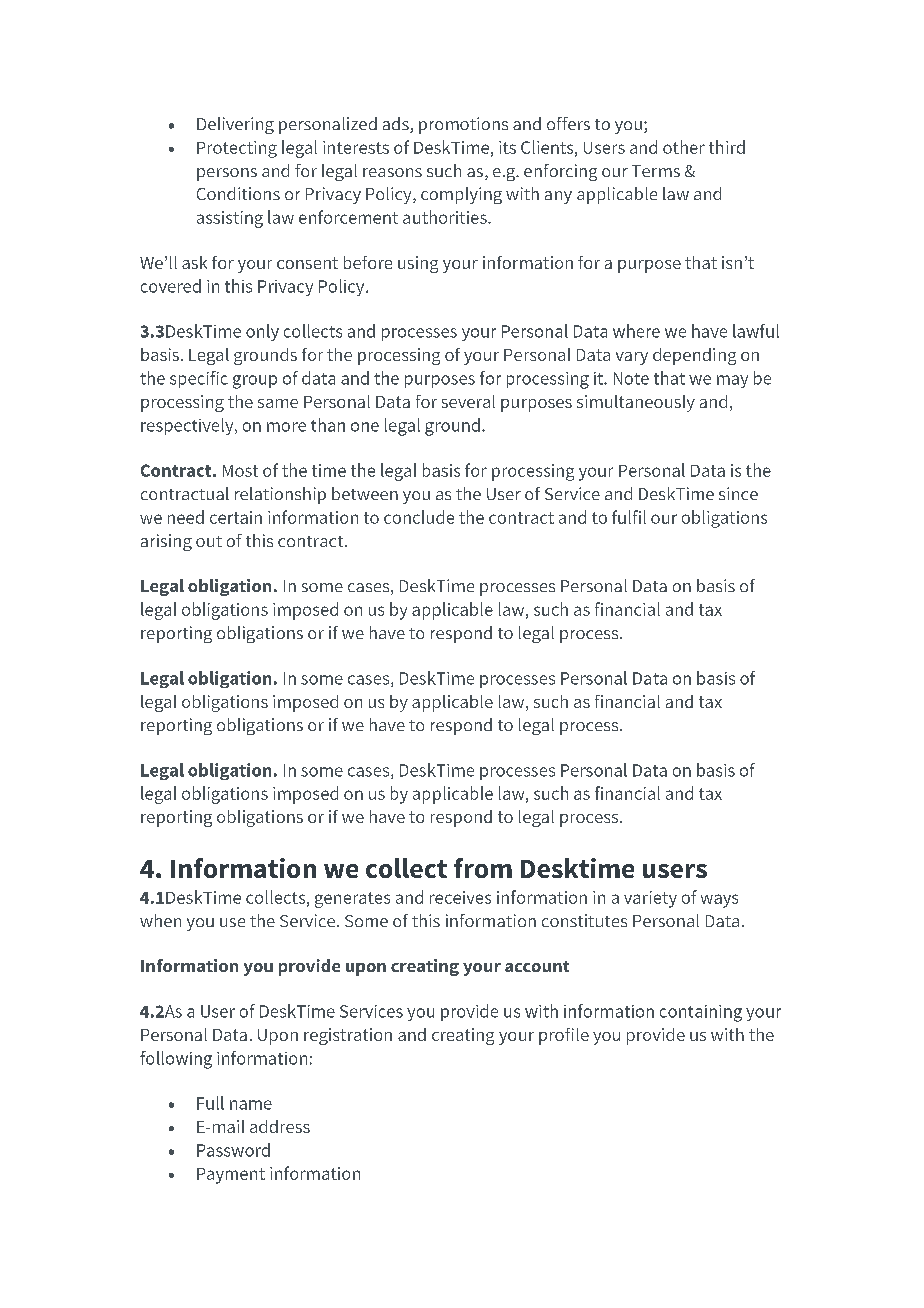 The image size is (924, 1308). What do you see at coordinates (419, 517) in the screenshot?
I see `conclude` at bounding box center [419, 517].
